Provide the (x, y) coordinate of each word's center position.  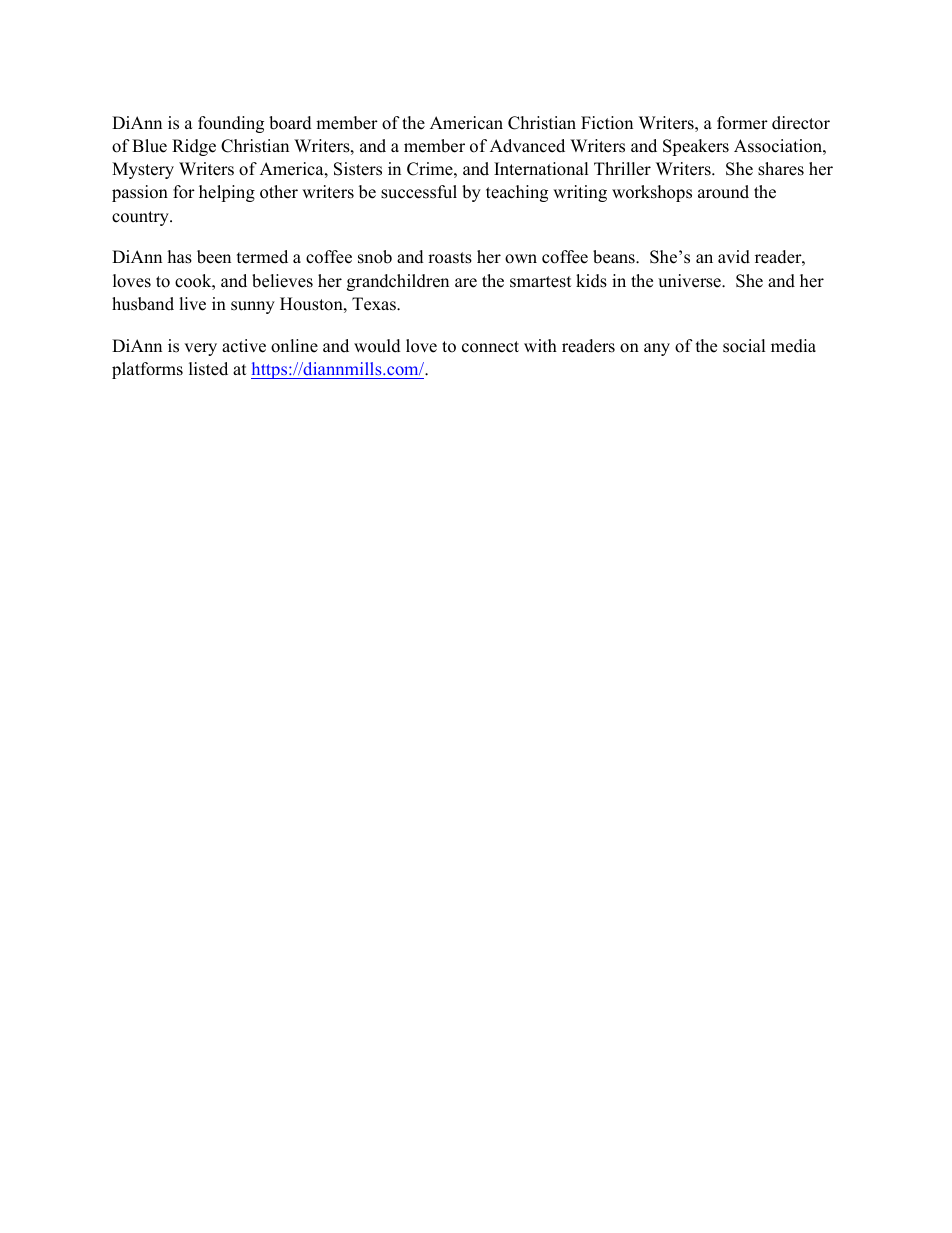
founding (231, 124)
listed (208, 369)
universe (690, 281)
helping (227, 193)
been (214, 257)
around (723, 192)
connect (490, 347)
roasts (450, 258)
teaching (517, 193)
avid (734, 257)
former (742, 123)
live (192, 304)
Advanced (527, 146)
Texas (375, 304)
